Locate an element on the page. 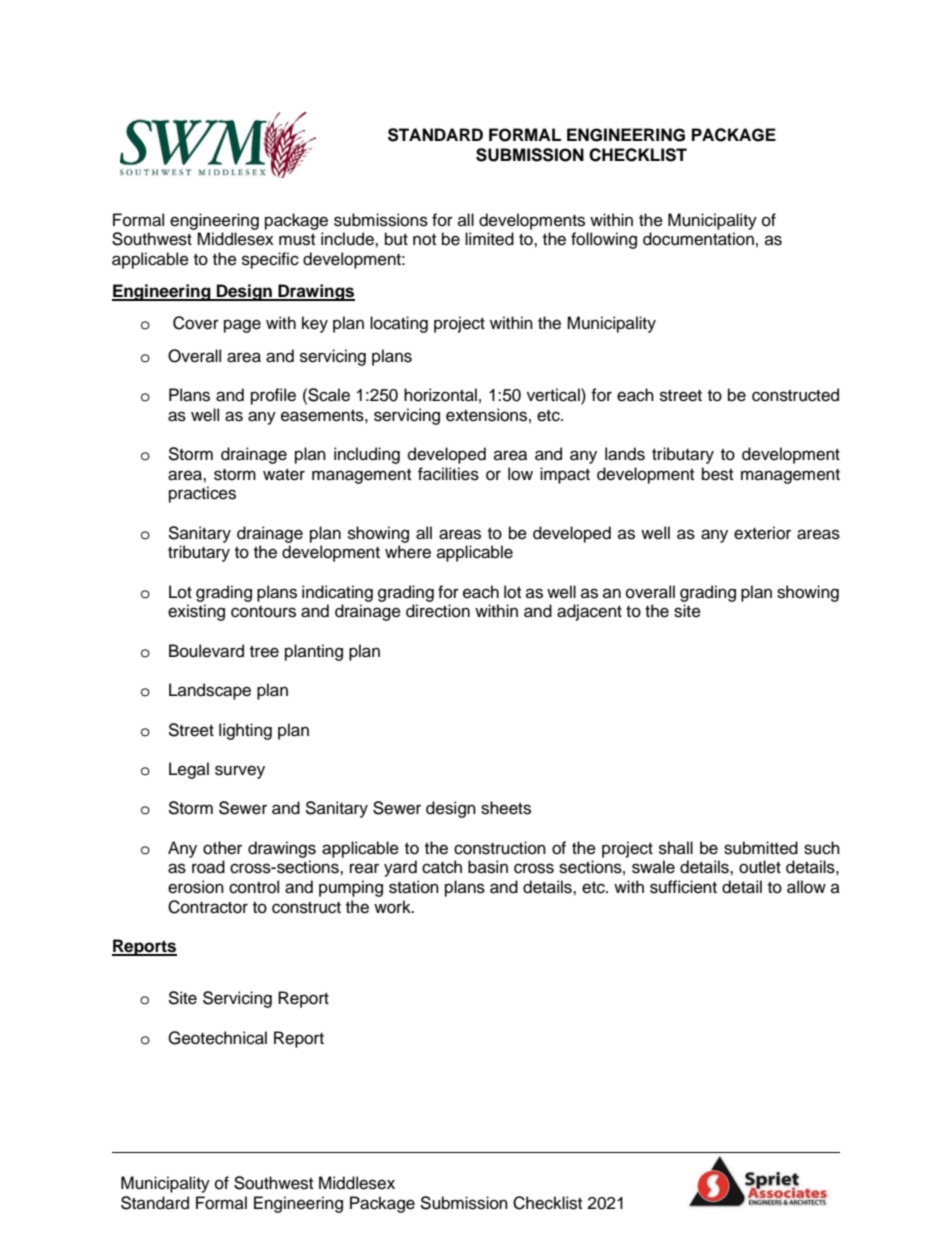 This document has width=952, height=1233. limited is located at coordinates (489, 239).
